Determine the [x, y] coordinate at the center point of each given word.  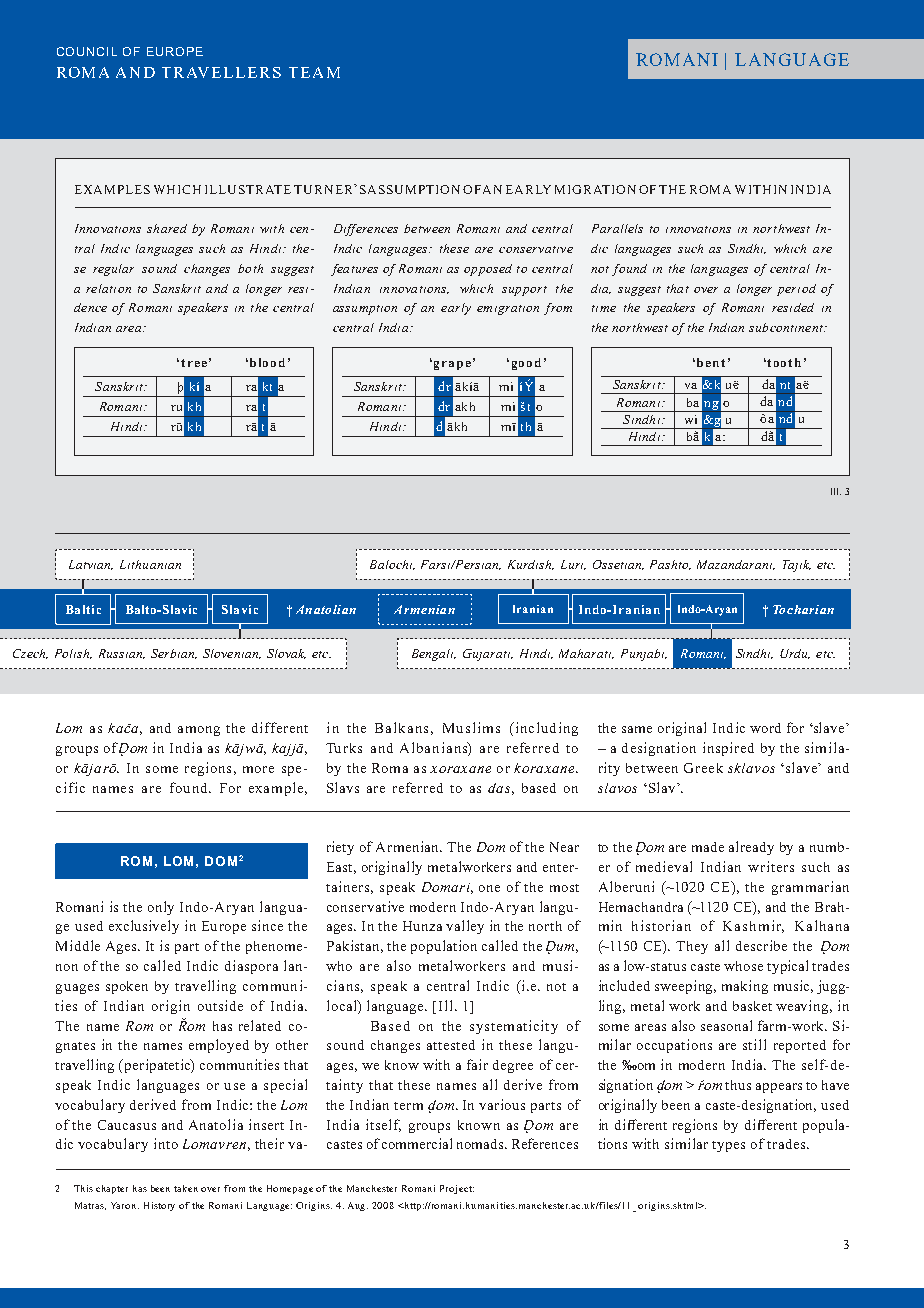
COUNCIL [87, 51]
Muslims [471, 727]
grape [452, 365]
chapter [112, 1189]
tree [194, 363]
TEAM [314, 72]
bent [711, 362]
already [751, 848]
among [199, 731]
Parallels [617, 228]
